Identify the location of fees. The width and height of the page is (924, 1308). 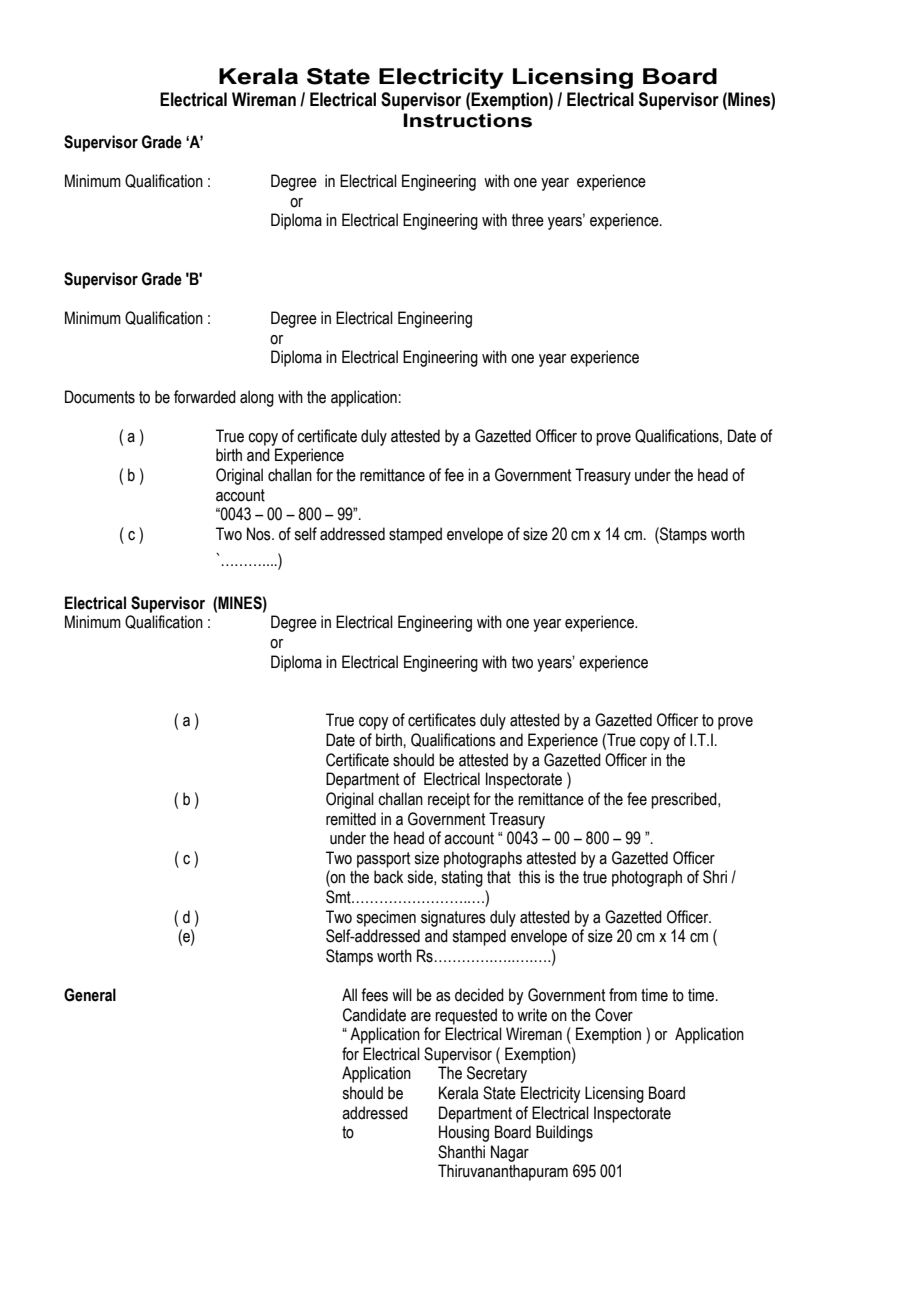
(374, 995).
